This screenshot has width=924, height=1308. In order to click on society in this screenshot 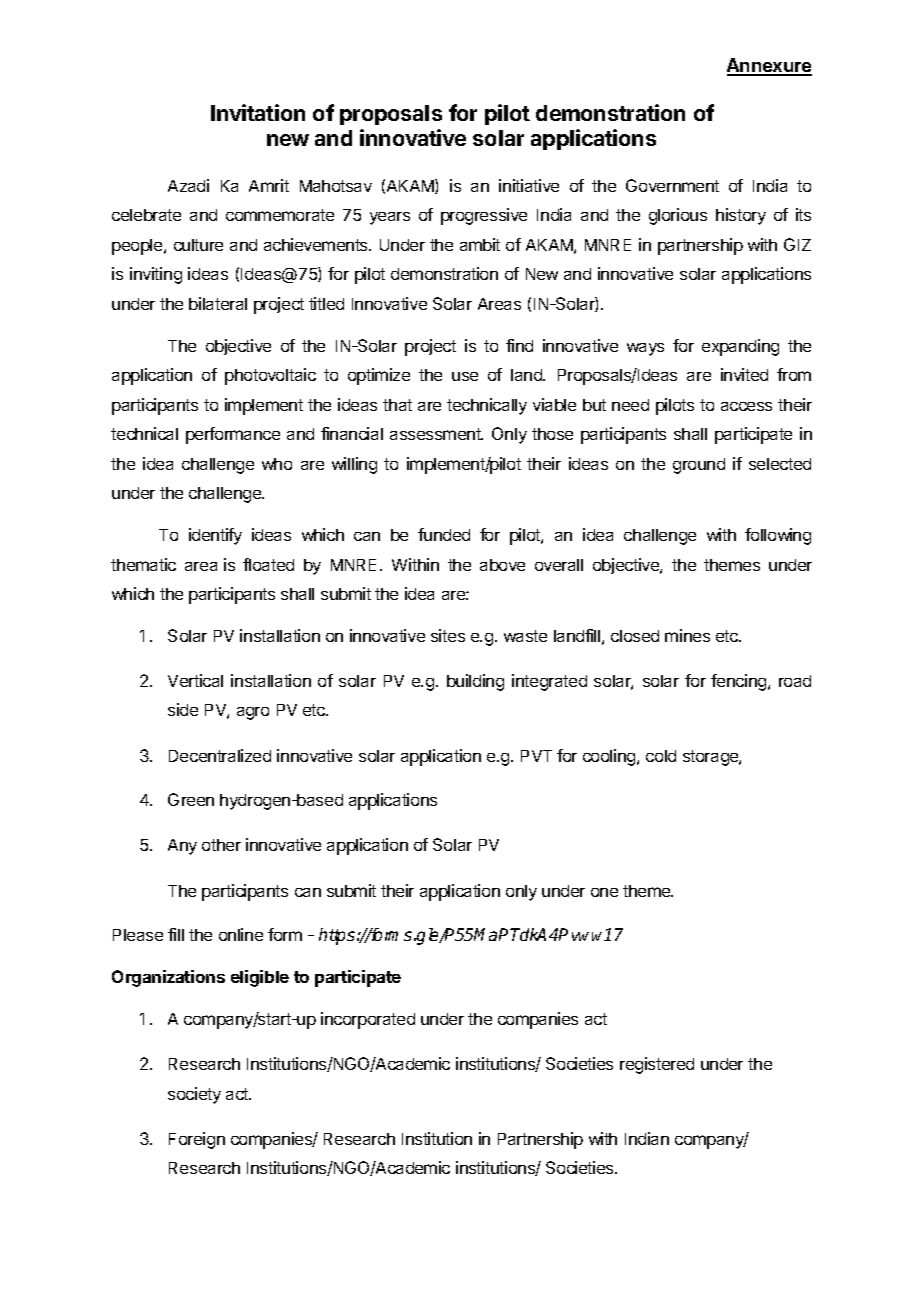, I will do `click(194, 1095)`.
